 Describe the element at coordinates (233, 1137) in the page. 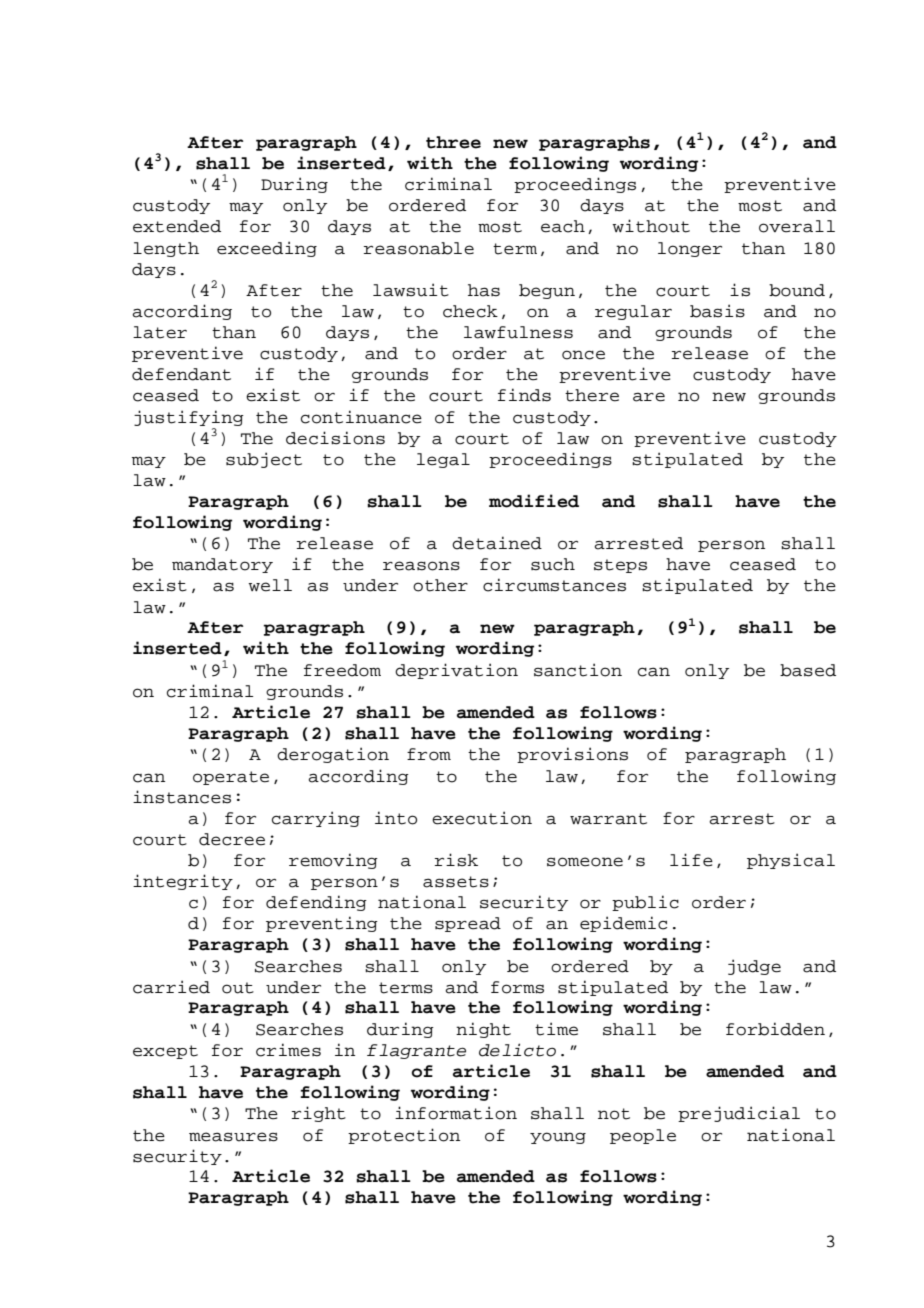

I see `measures` at that location.
